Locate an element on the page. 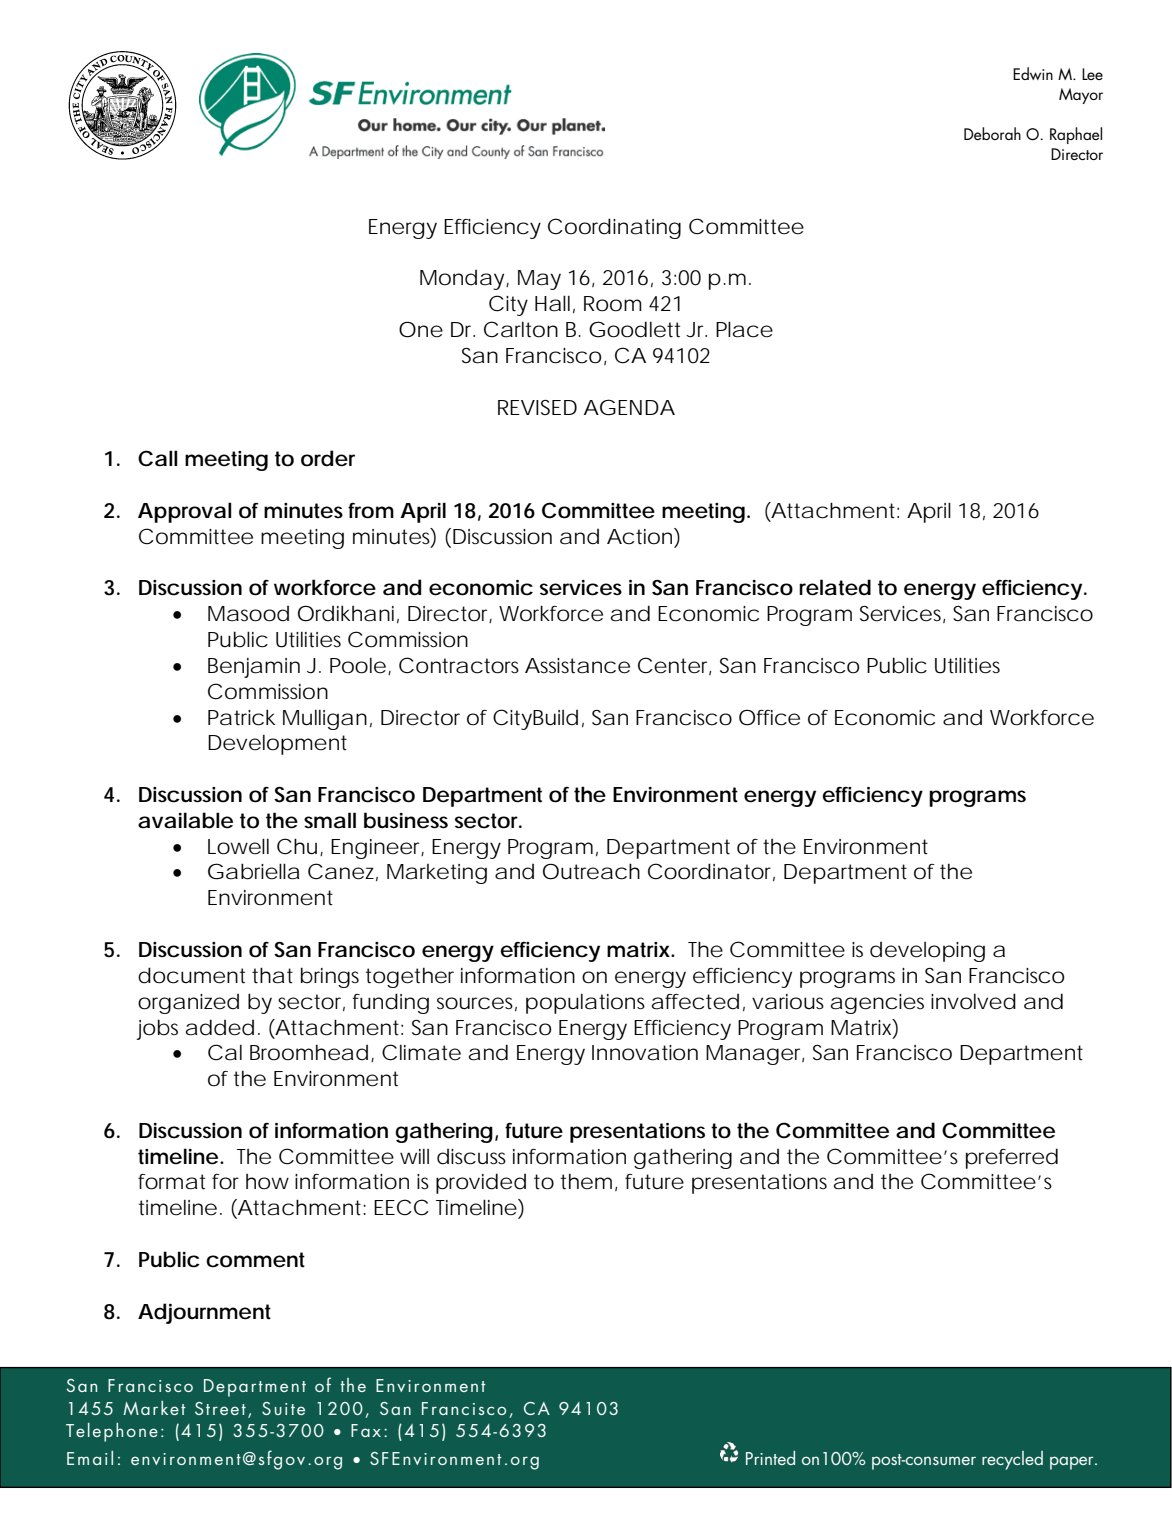  Coordinating is located at coordinates (614, 228).
